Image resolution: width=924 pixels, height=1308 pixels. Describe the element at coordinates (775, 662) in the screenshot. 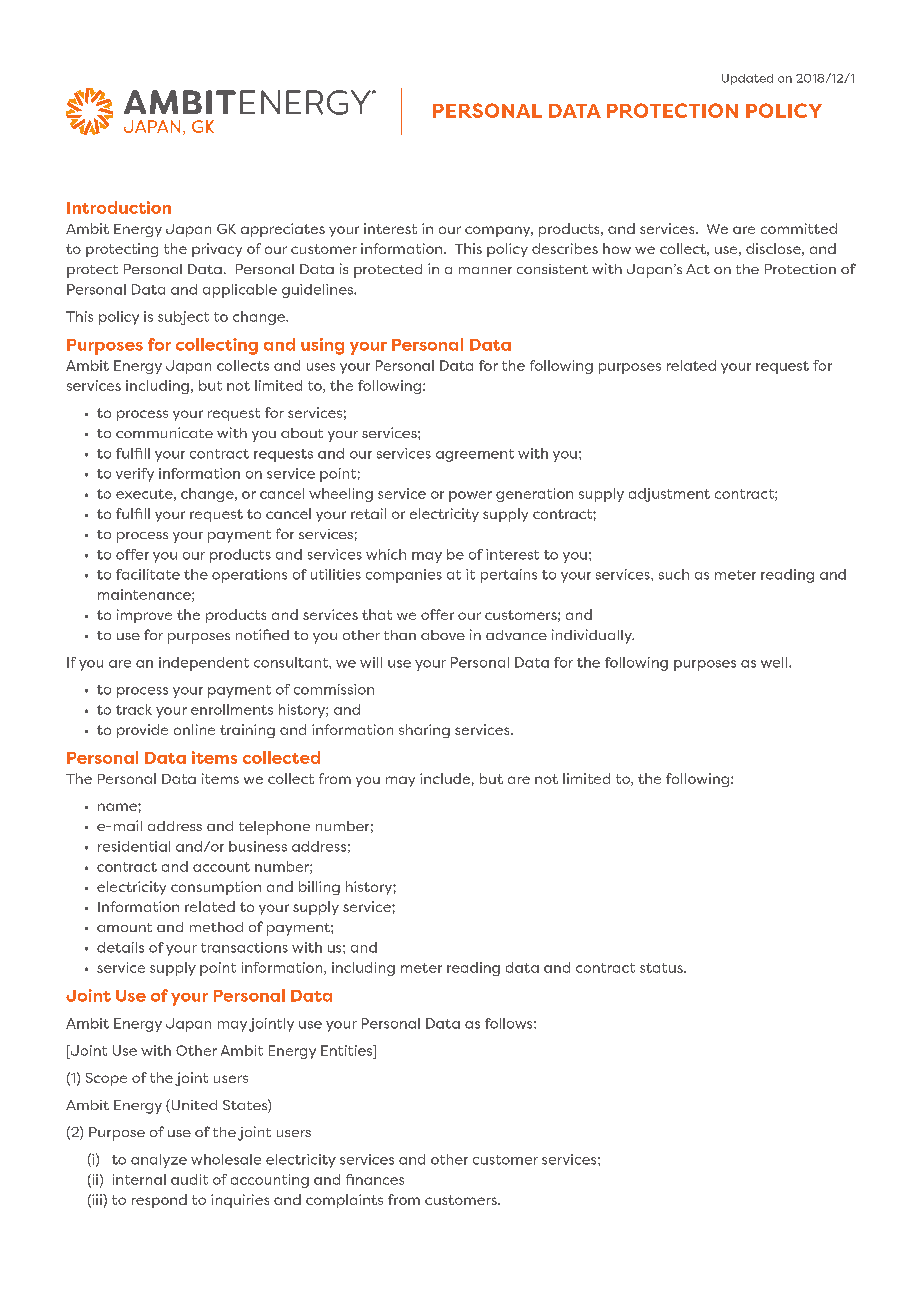

I see `well` at that location.
